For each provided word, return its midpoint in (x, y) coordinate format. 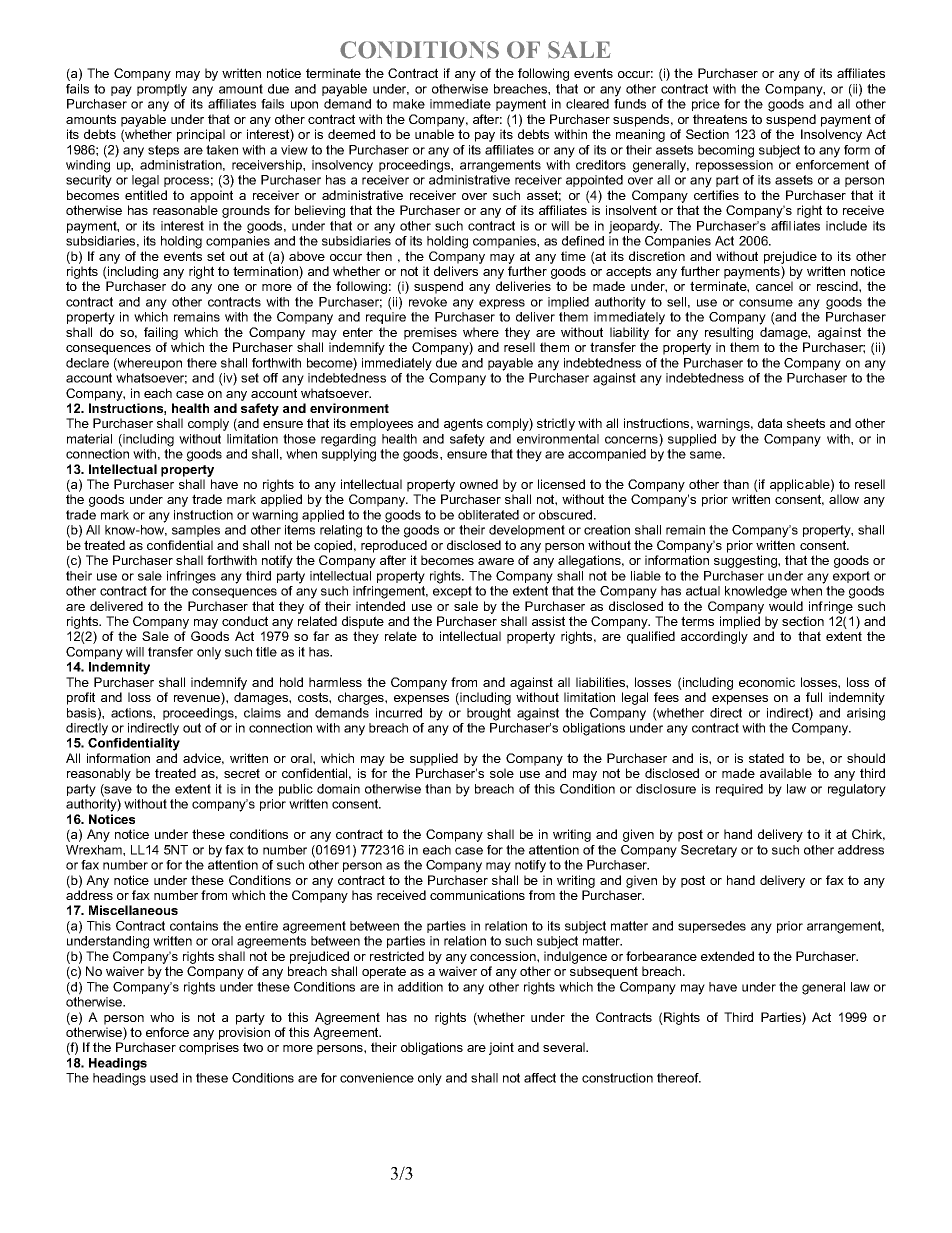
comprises (209, 1048)
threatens (720, 119)
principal (201, 135)
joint (501, 1048)
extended (727, 956)
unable (434, 134)
